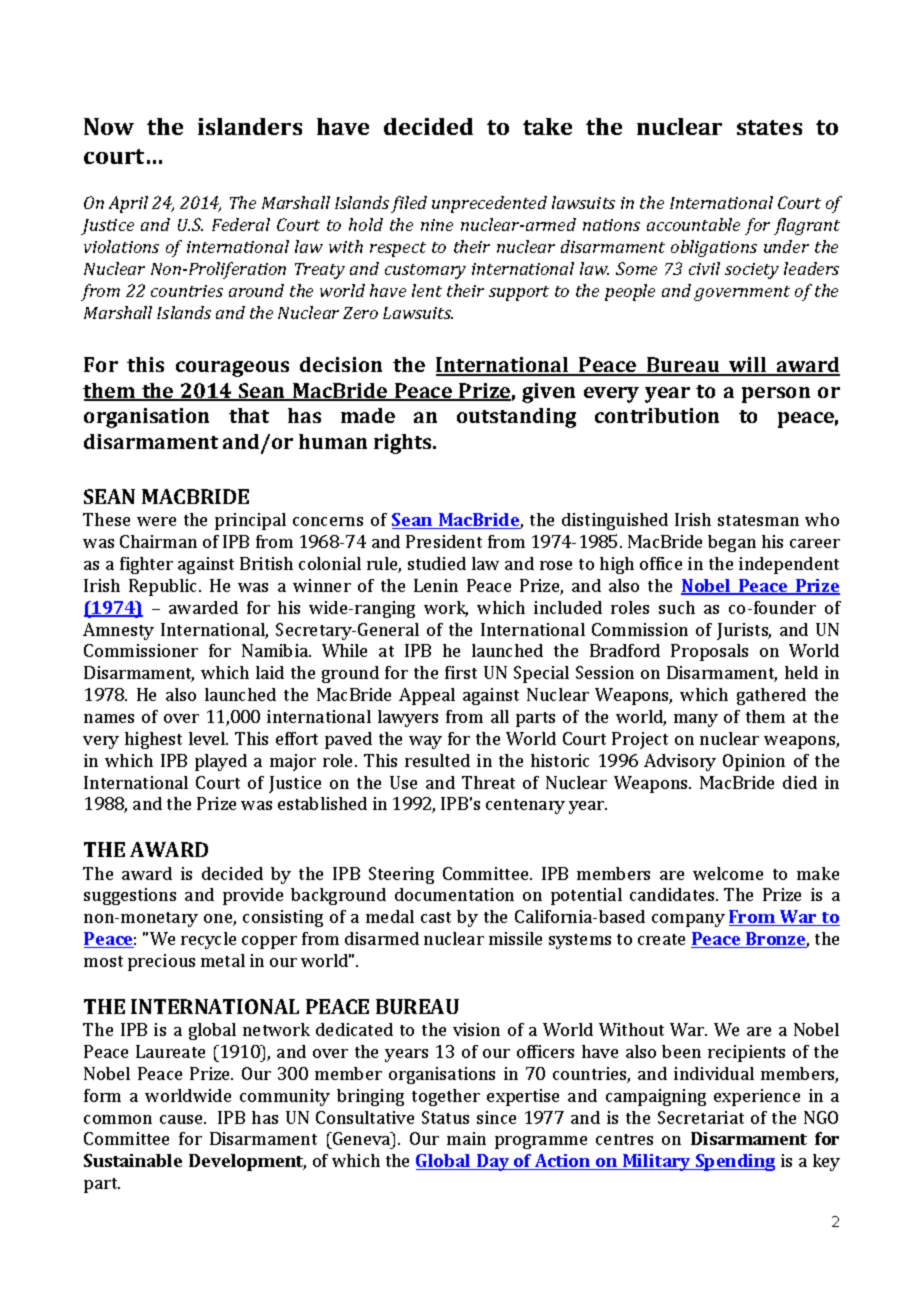 The height and width of the page is (1308, 924). I want to click on Chairman, so click(158, 541).
